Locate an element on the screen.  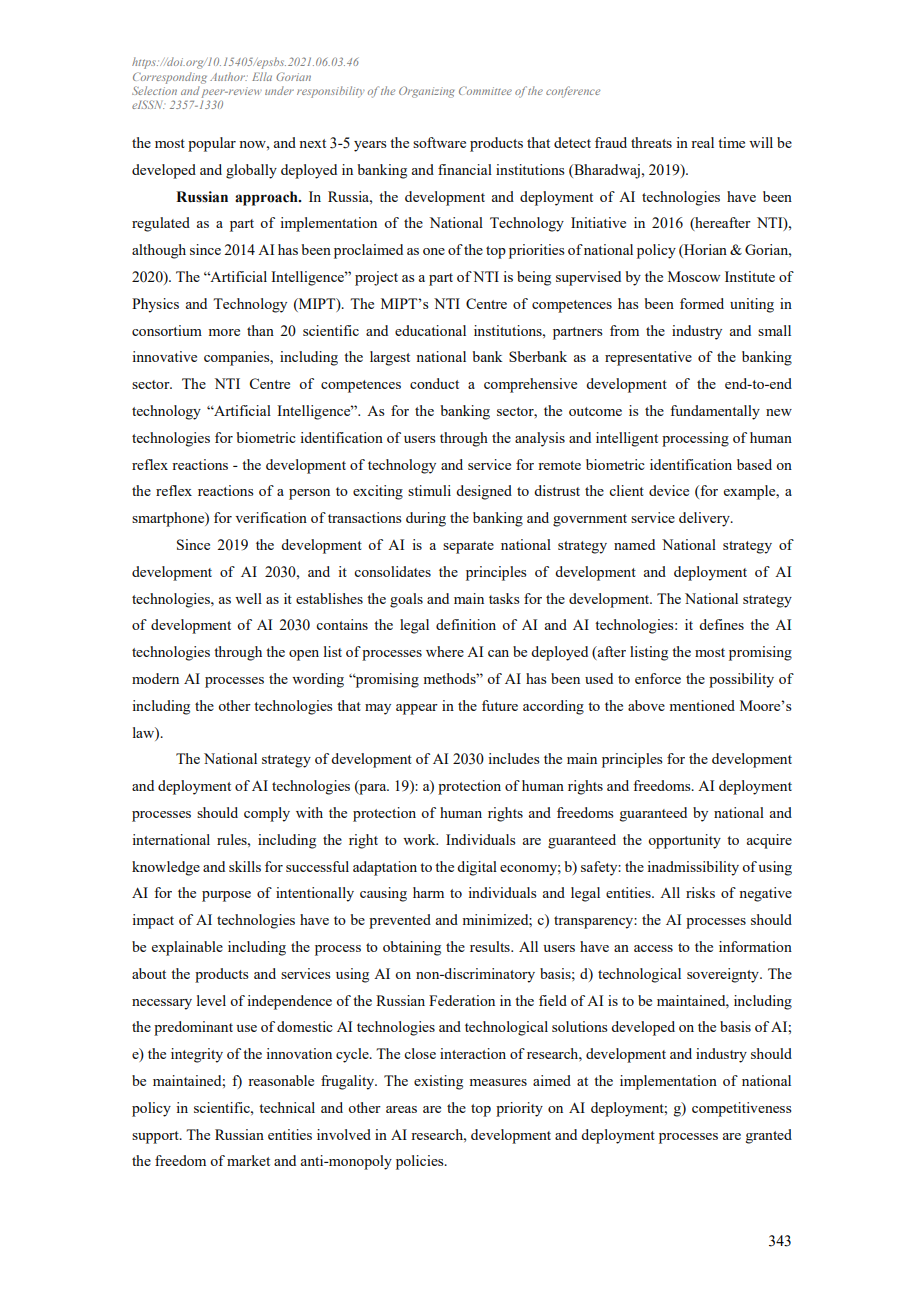
well is located at coordinates (248, 598).
